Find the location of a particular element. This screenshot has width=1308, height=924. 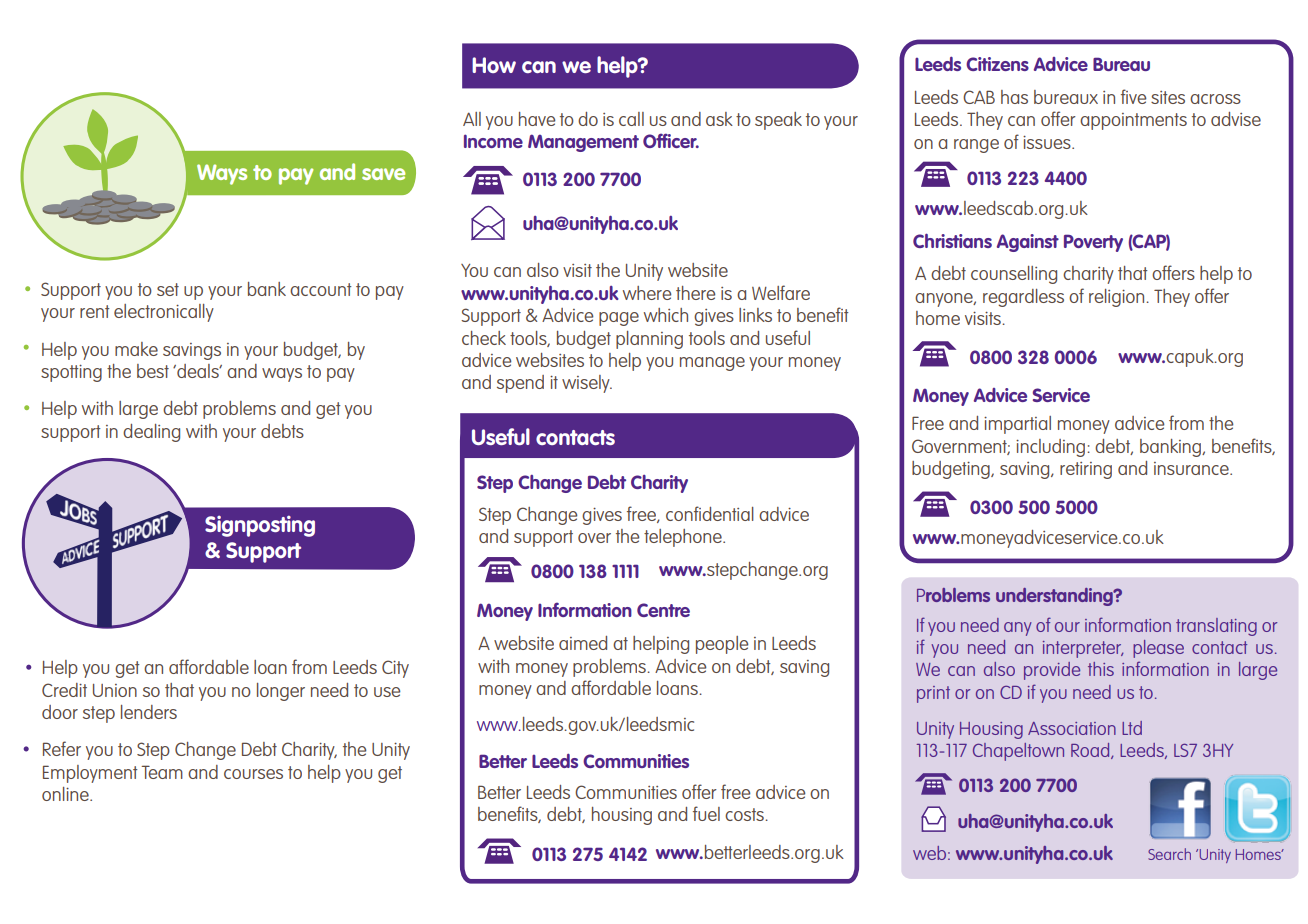

impartial is located at coordinates (1017, 425).
